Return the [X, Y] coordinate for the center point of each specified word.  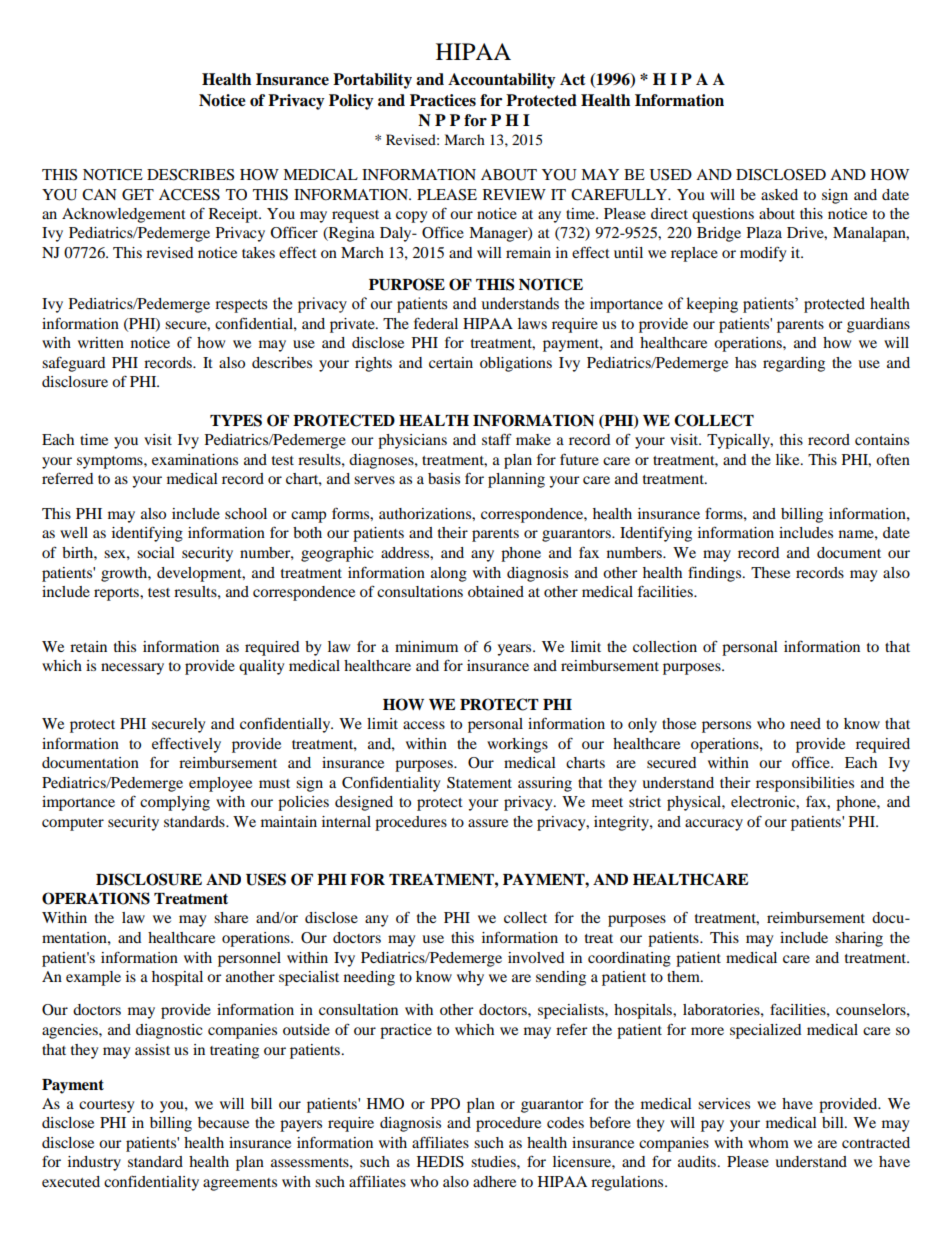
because [223, 1122]
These [770, 572]
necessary [132, 669]
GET [138, 195]
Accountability [502, 81]
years [515, 650]
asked [779, 194]
